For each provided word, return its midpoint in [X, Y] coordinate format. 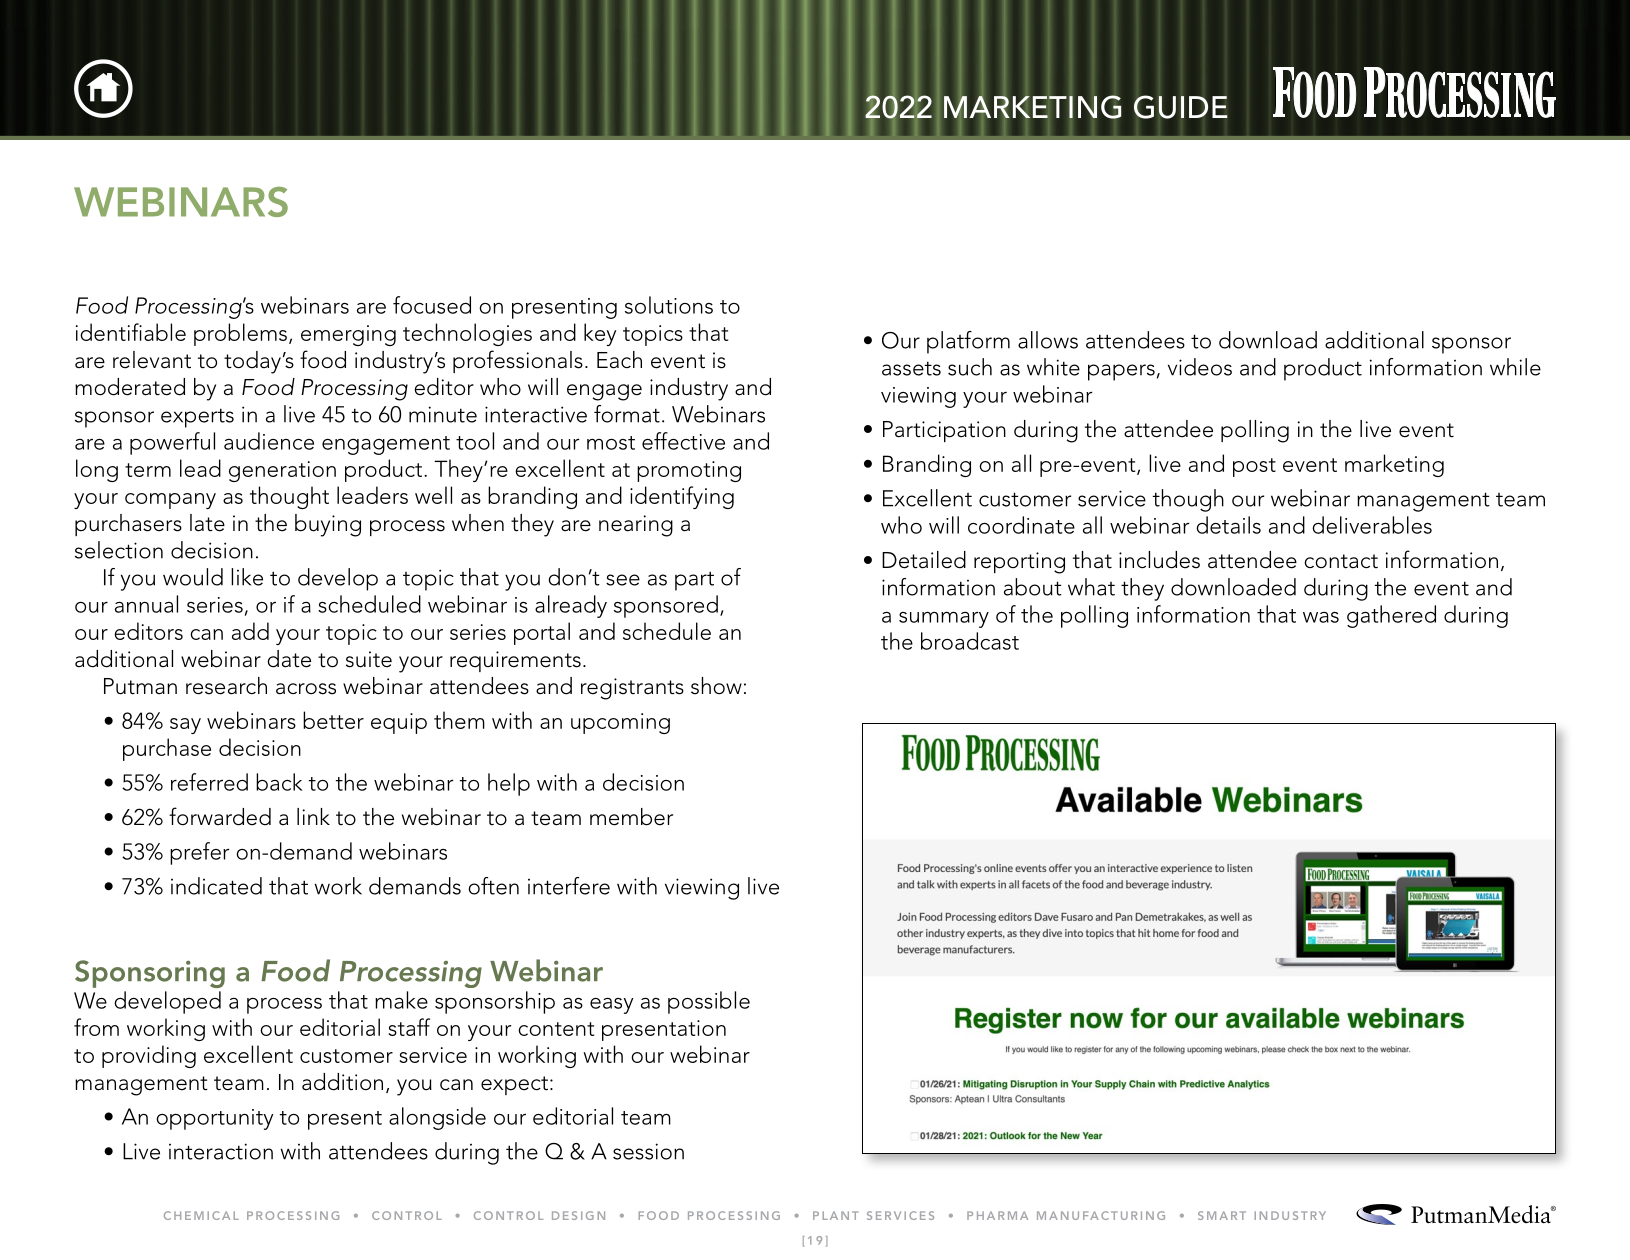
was [1321, 617]
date [289, 659]
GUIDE [1181, 107]
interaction [221, 1151]
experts [197, 418]
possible [709, 1002]
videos [1200, 367]
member [631, 817]
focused [432, 305]
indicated [216, 886]
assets [911, 368]
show [716, 686]
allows [1048, 340]
